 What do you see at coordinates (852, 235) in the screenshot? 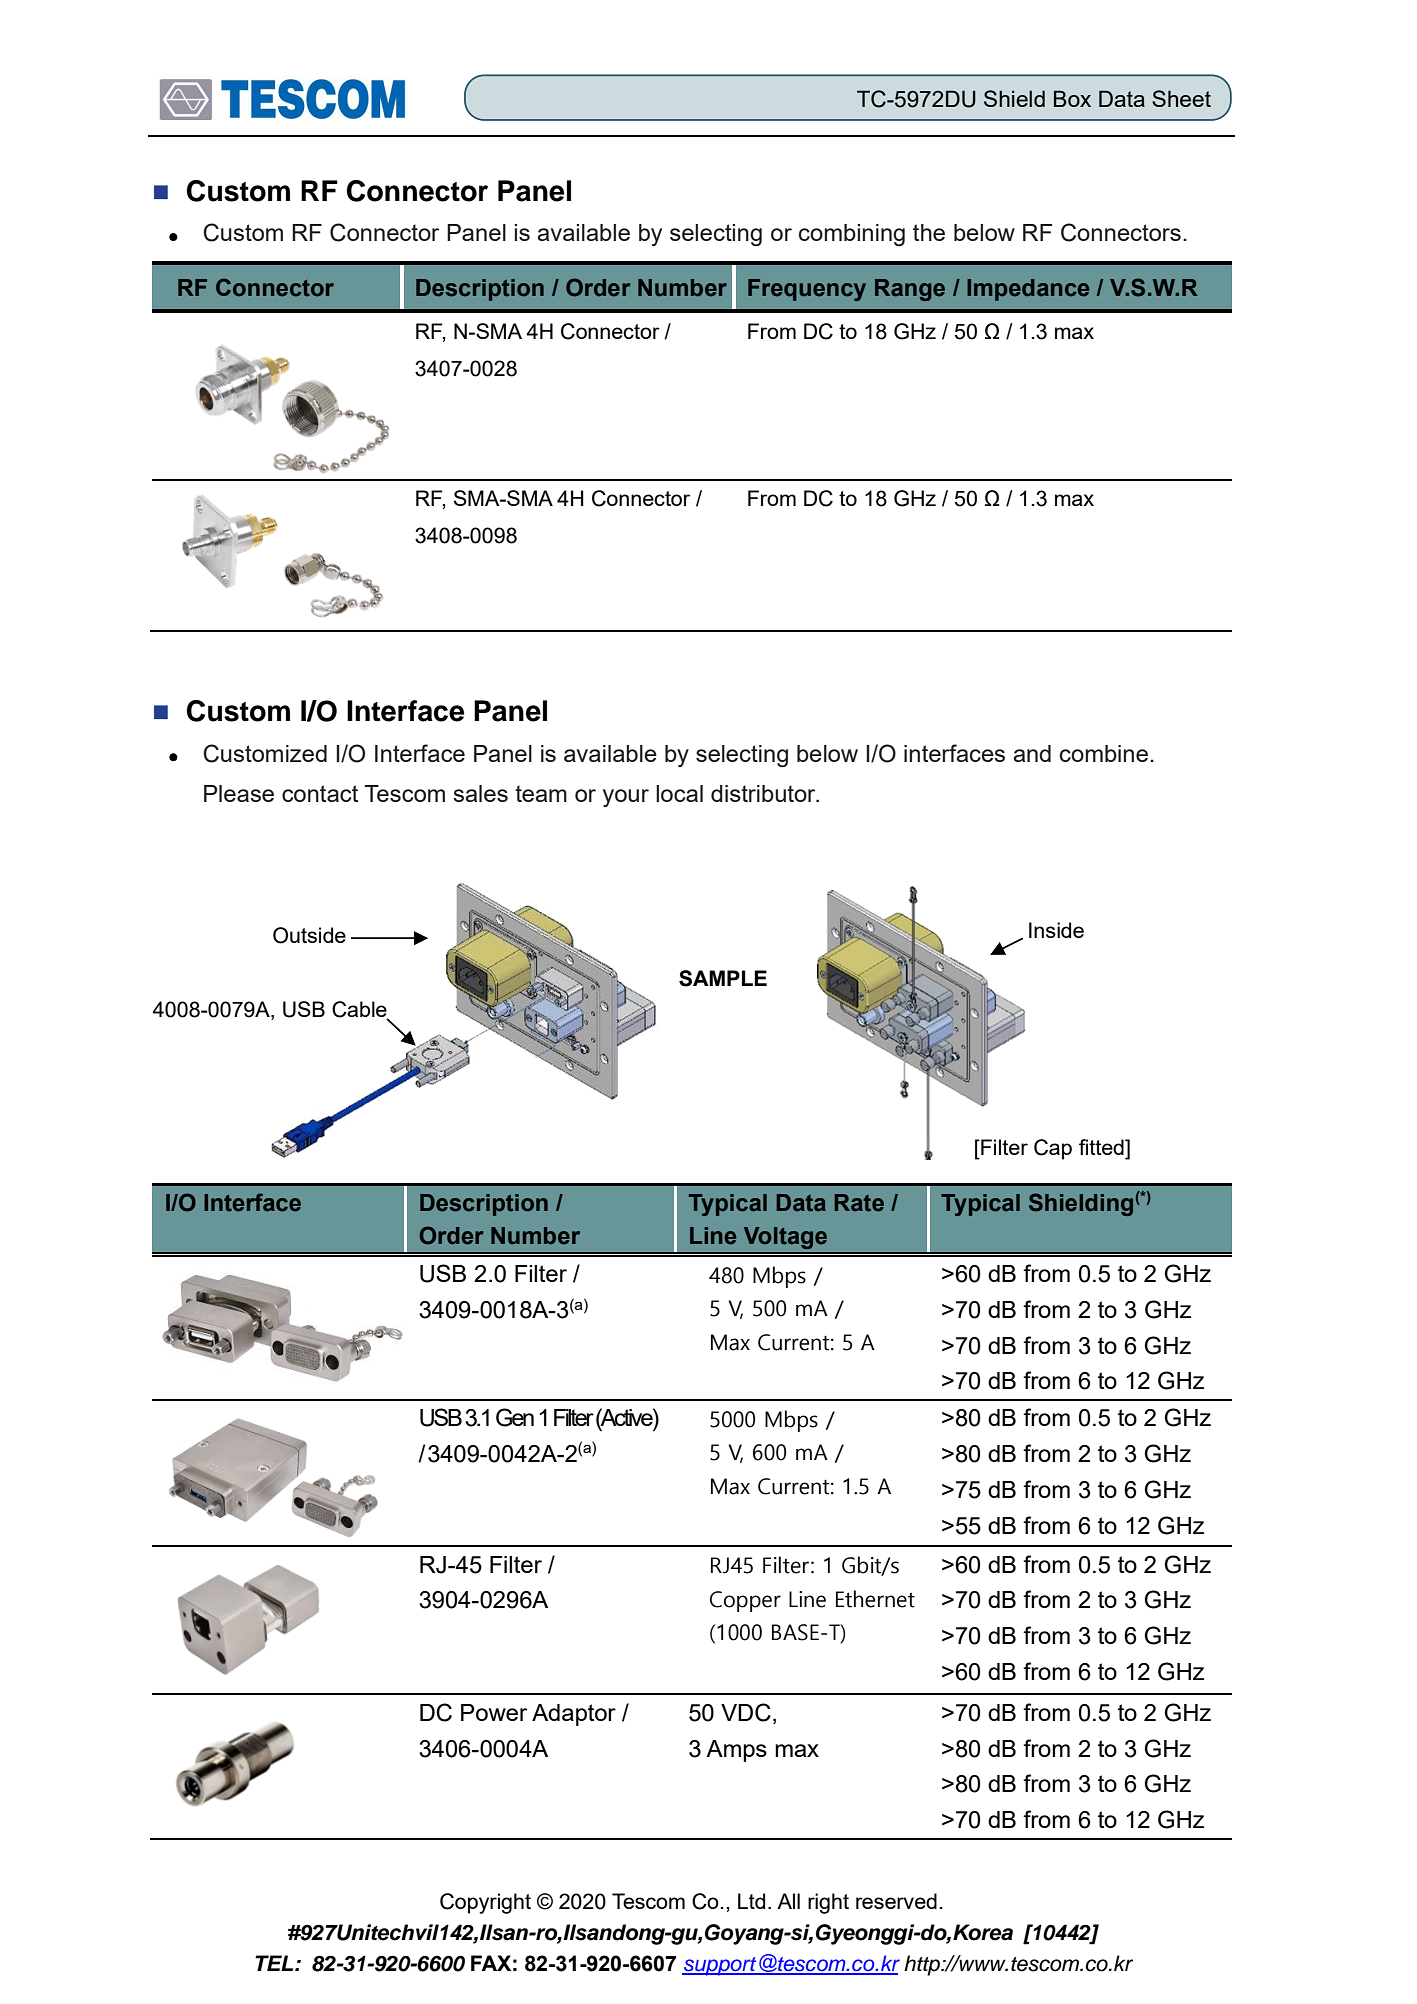
I see `combining` at bounding box center [852, 235].
